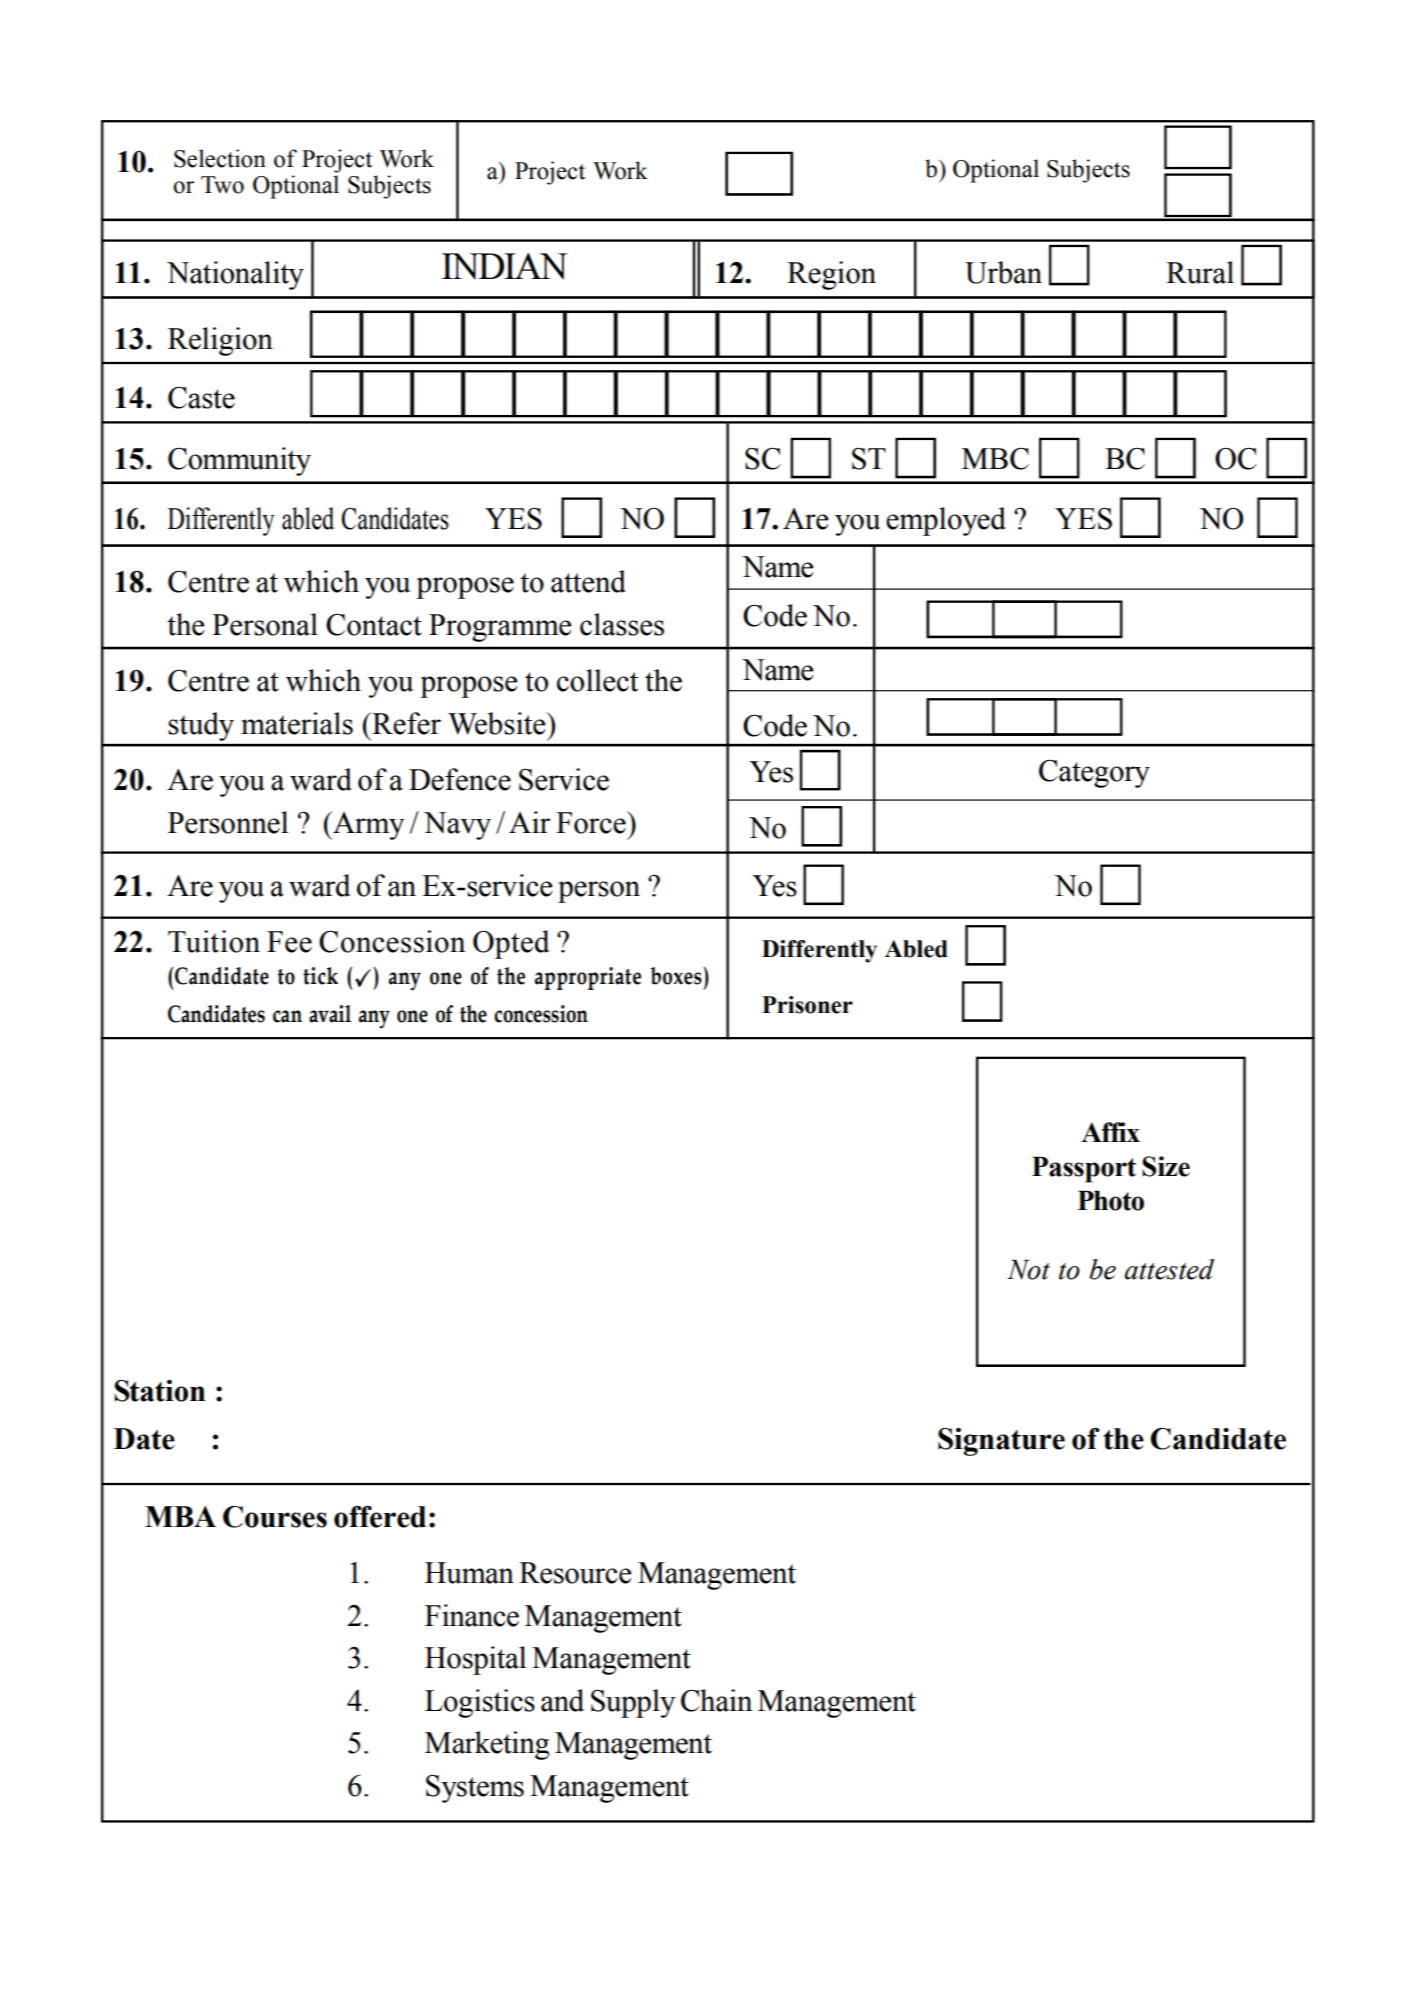  What do you see at coordinates (1110, 1132) in the image?
I see `Affix` at bounding box center [1110, 1132].
